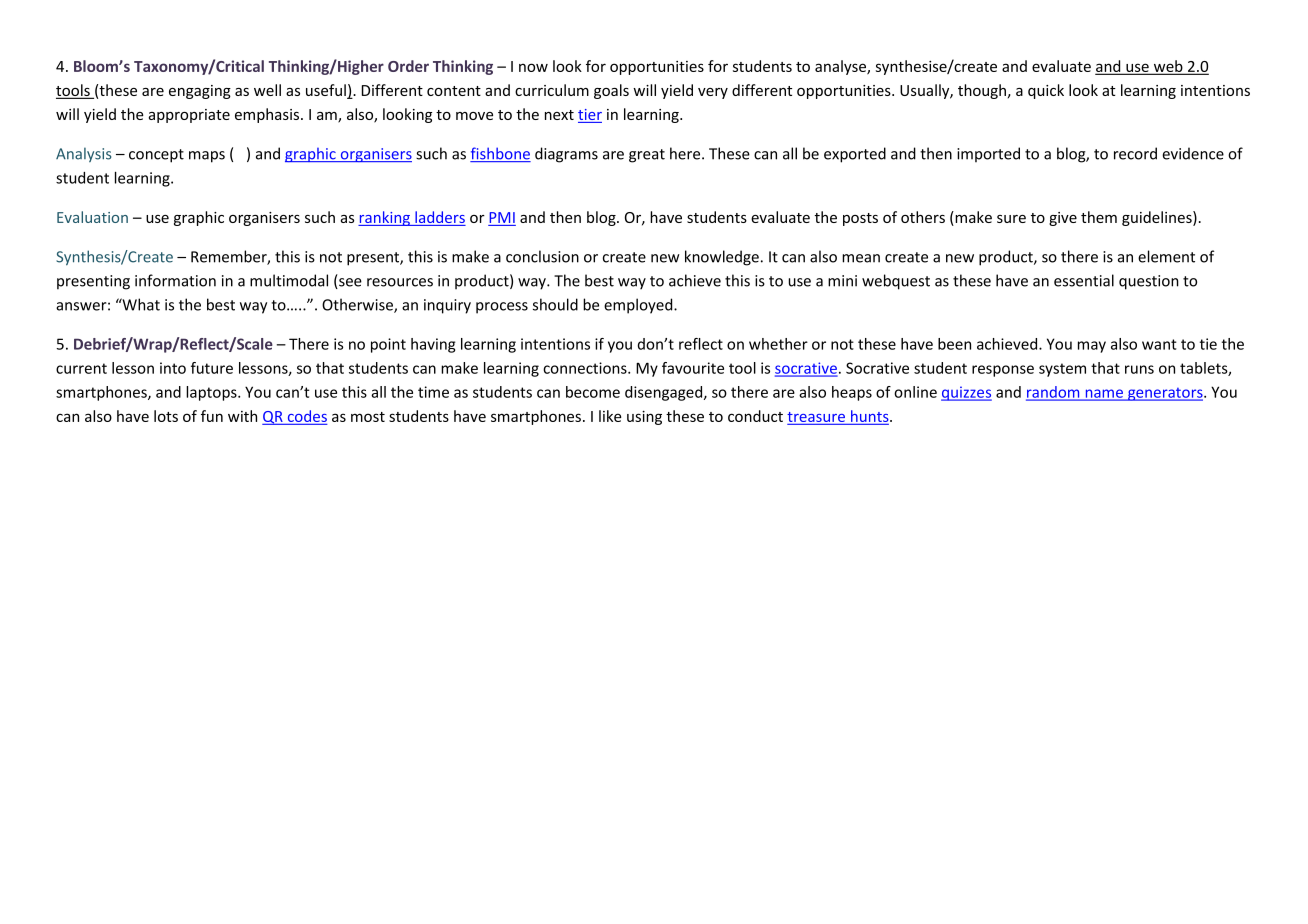 This screenshot has height=924, width=1308. Describe the element at coordinates (207, 157) in the screenshot. I see `maps` at that location.
